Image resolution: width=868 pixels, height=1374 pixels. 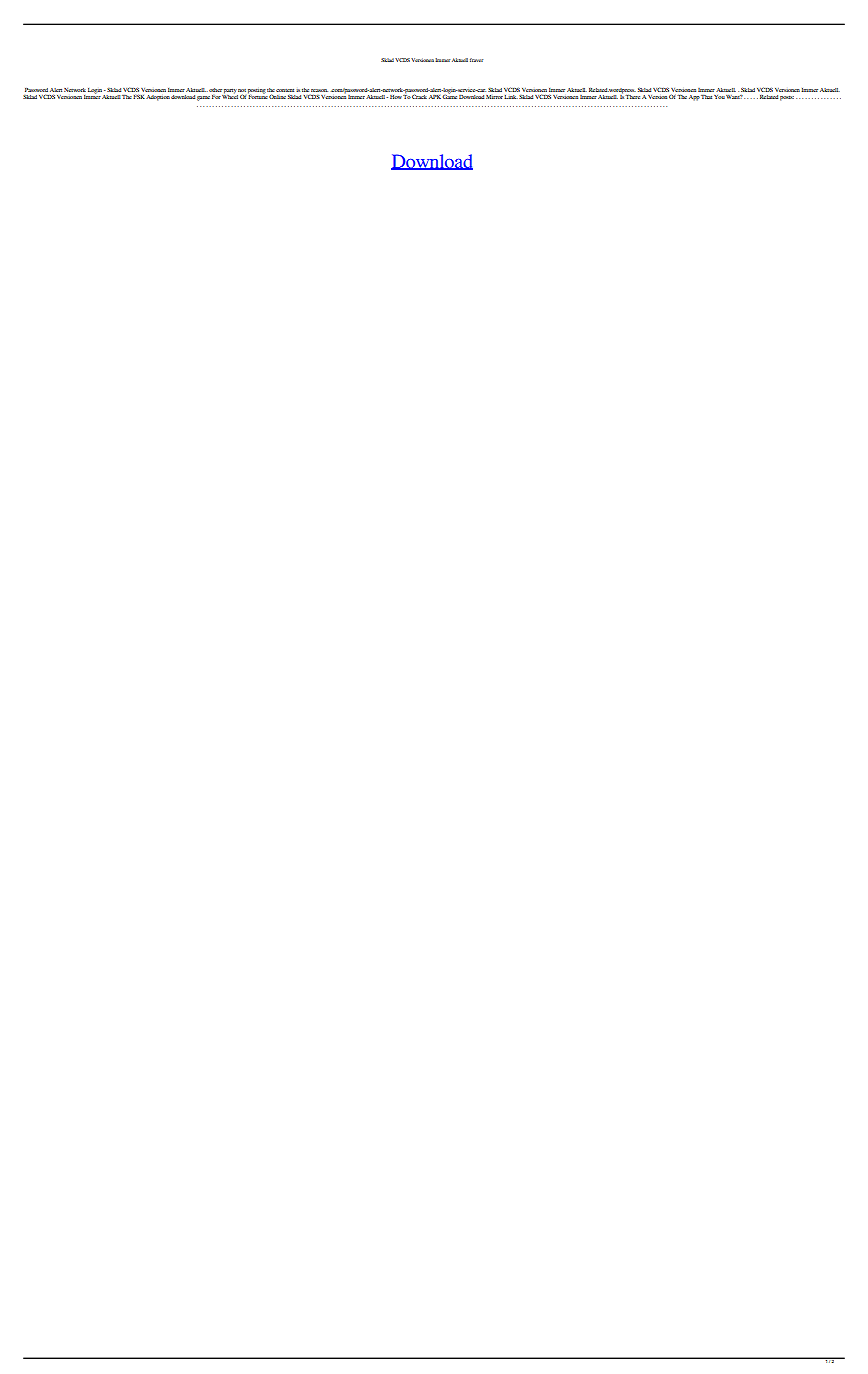 I want to click on Wheel, so click(x=230, y=96).
